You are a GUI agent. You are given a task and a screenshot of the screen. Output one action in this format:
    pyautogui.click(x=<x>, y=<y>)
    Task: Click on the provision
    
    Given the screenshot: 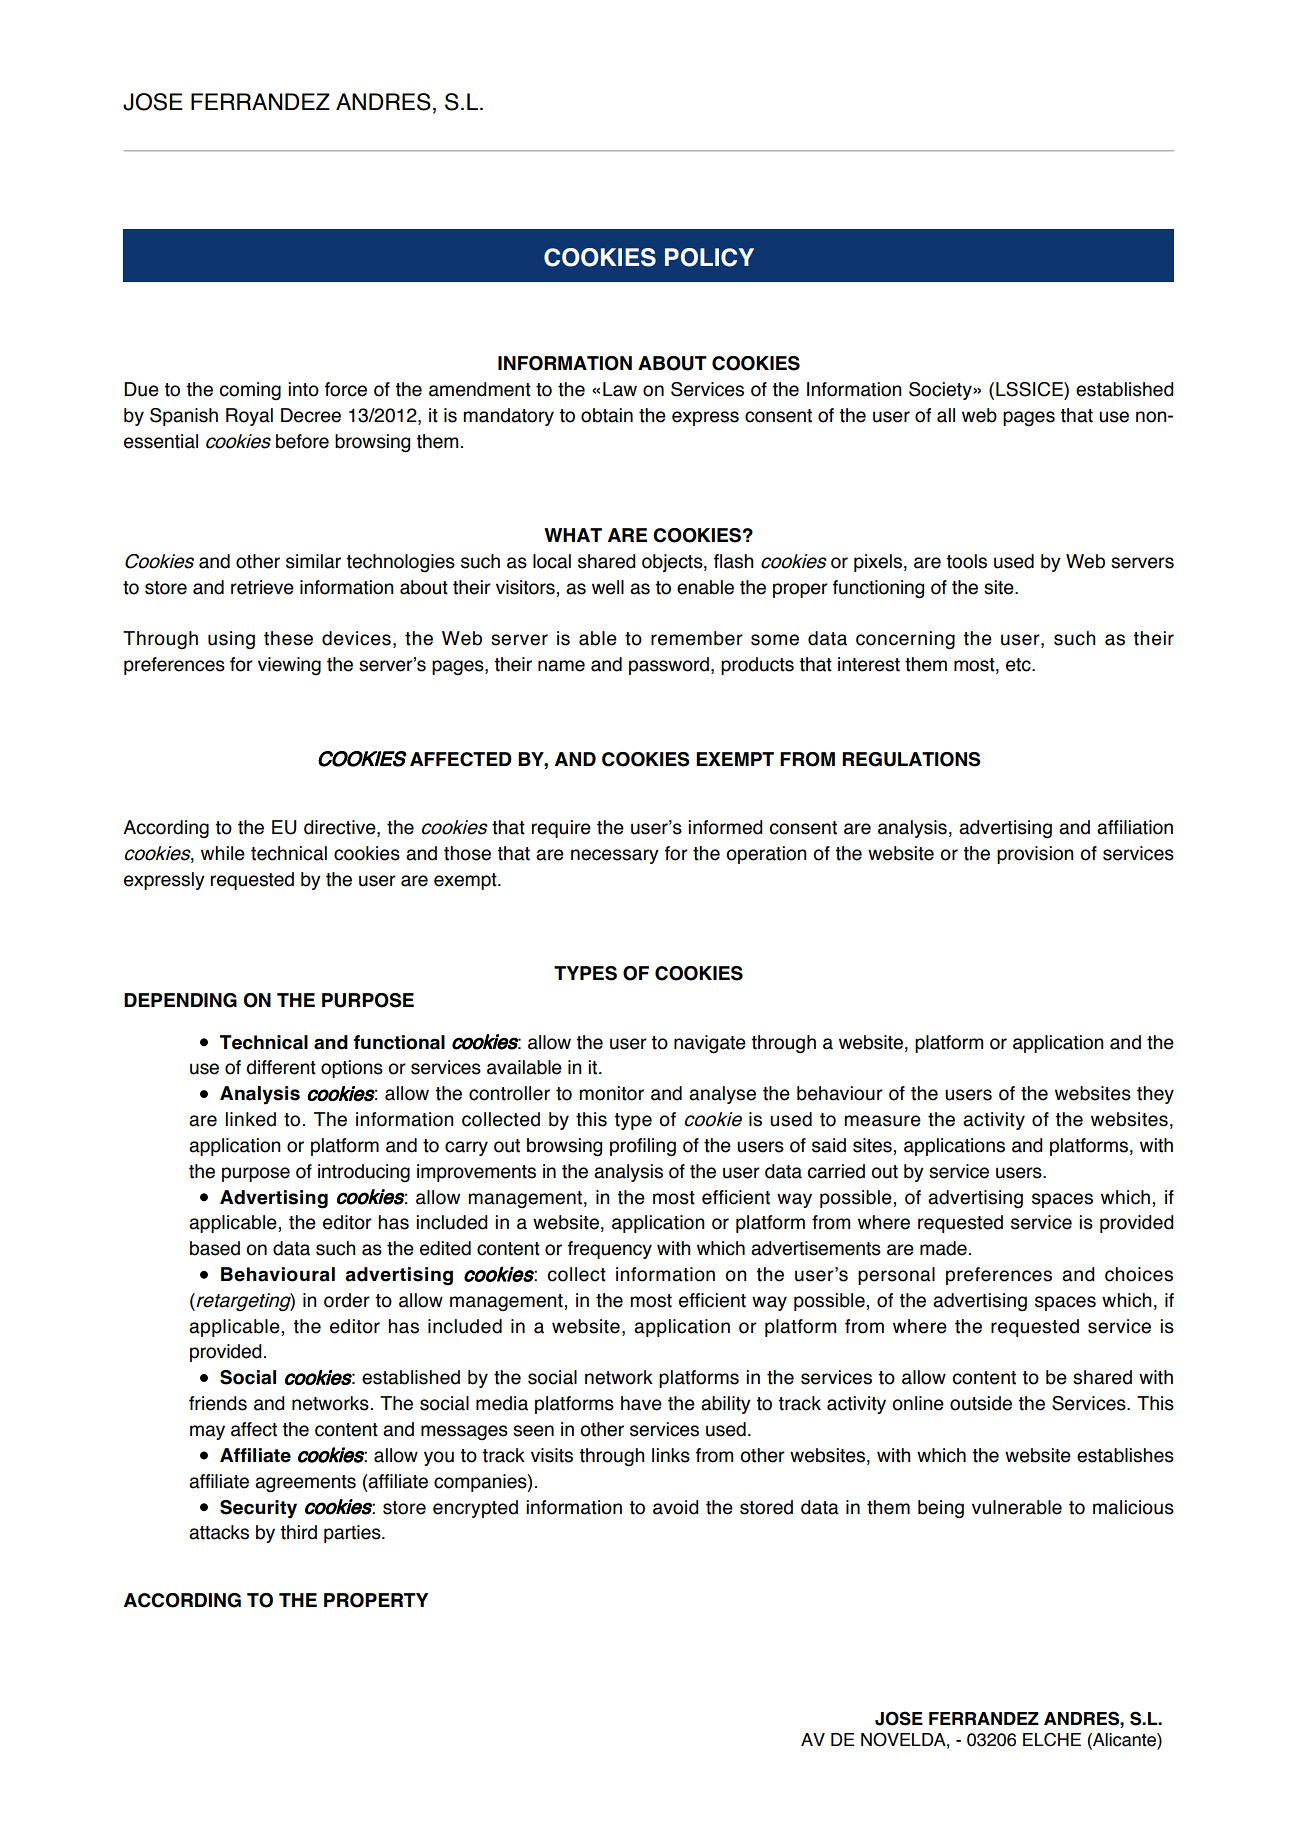 What is the action you would take?
    pyautogui.click(x=1035, y=855)
